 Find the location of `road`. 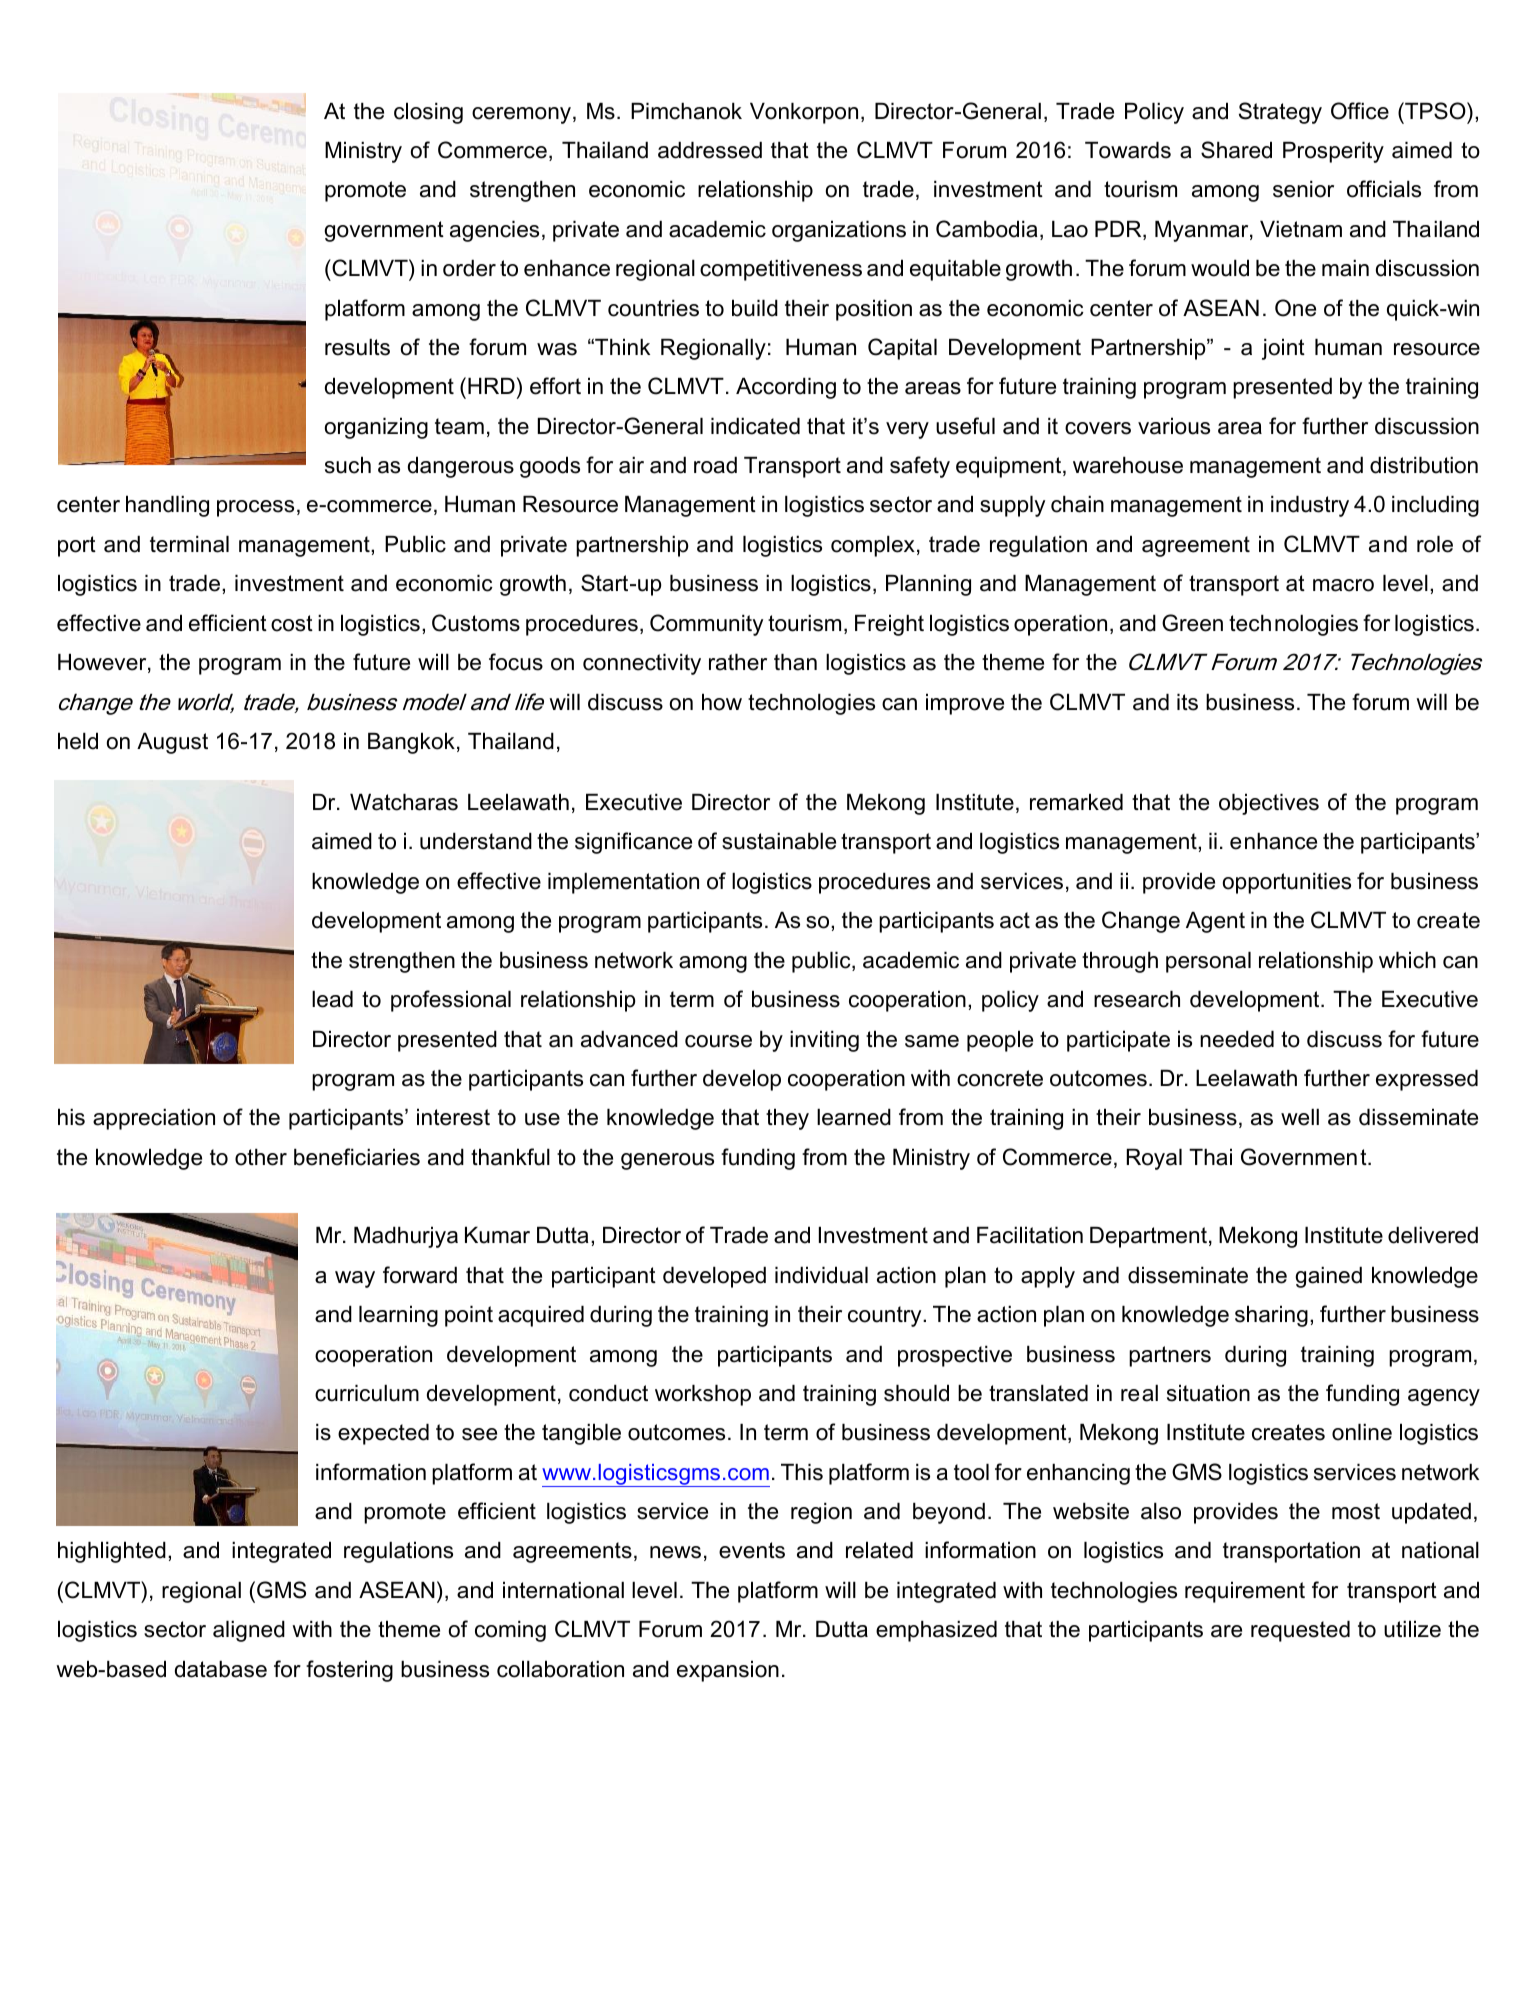

road is located at coordinates (715, 465).
